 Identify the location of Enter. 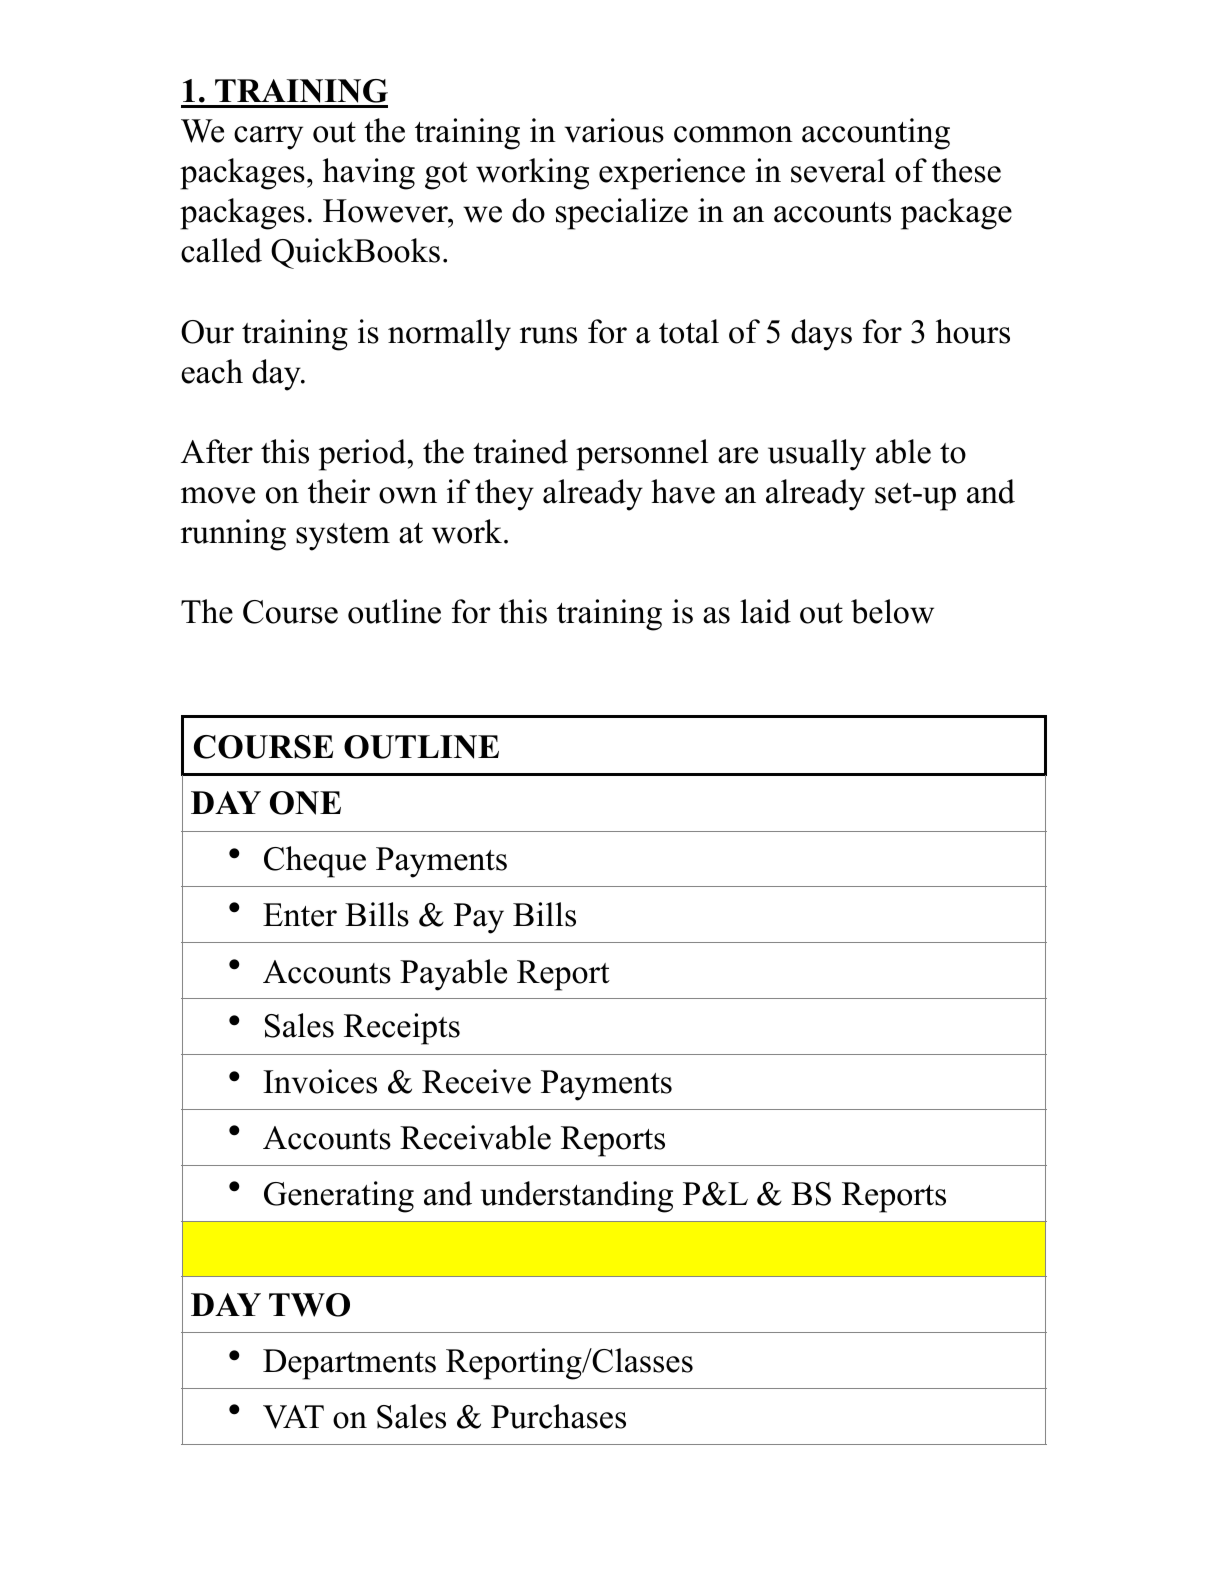
(300, 915).
